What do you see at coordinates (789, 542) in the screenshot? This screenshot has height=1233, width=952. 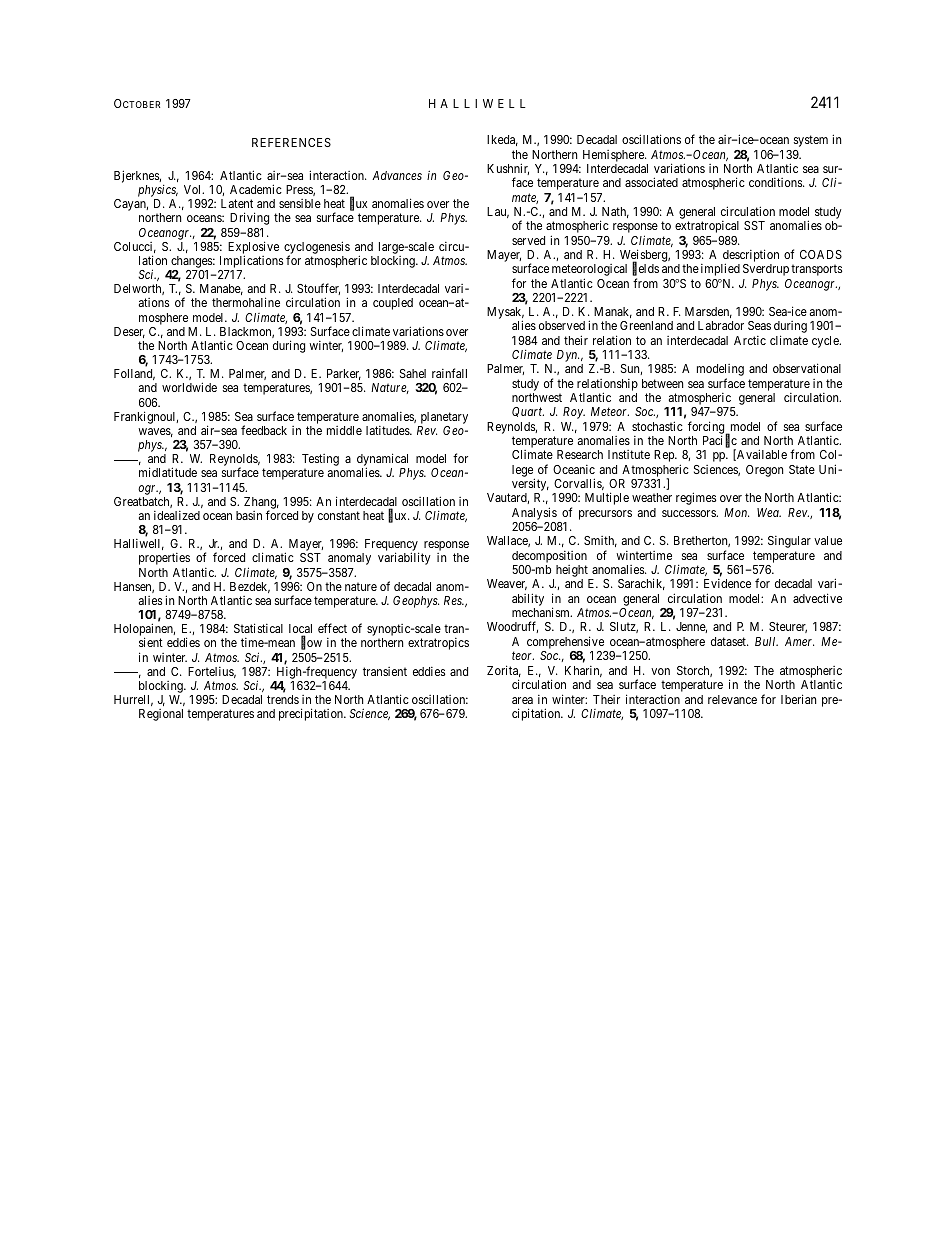 I see `Singular` at bounding box center [789, 542].
